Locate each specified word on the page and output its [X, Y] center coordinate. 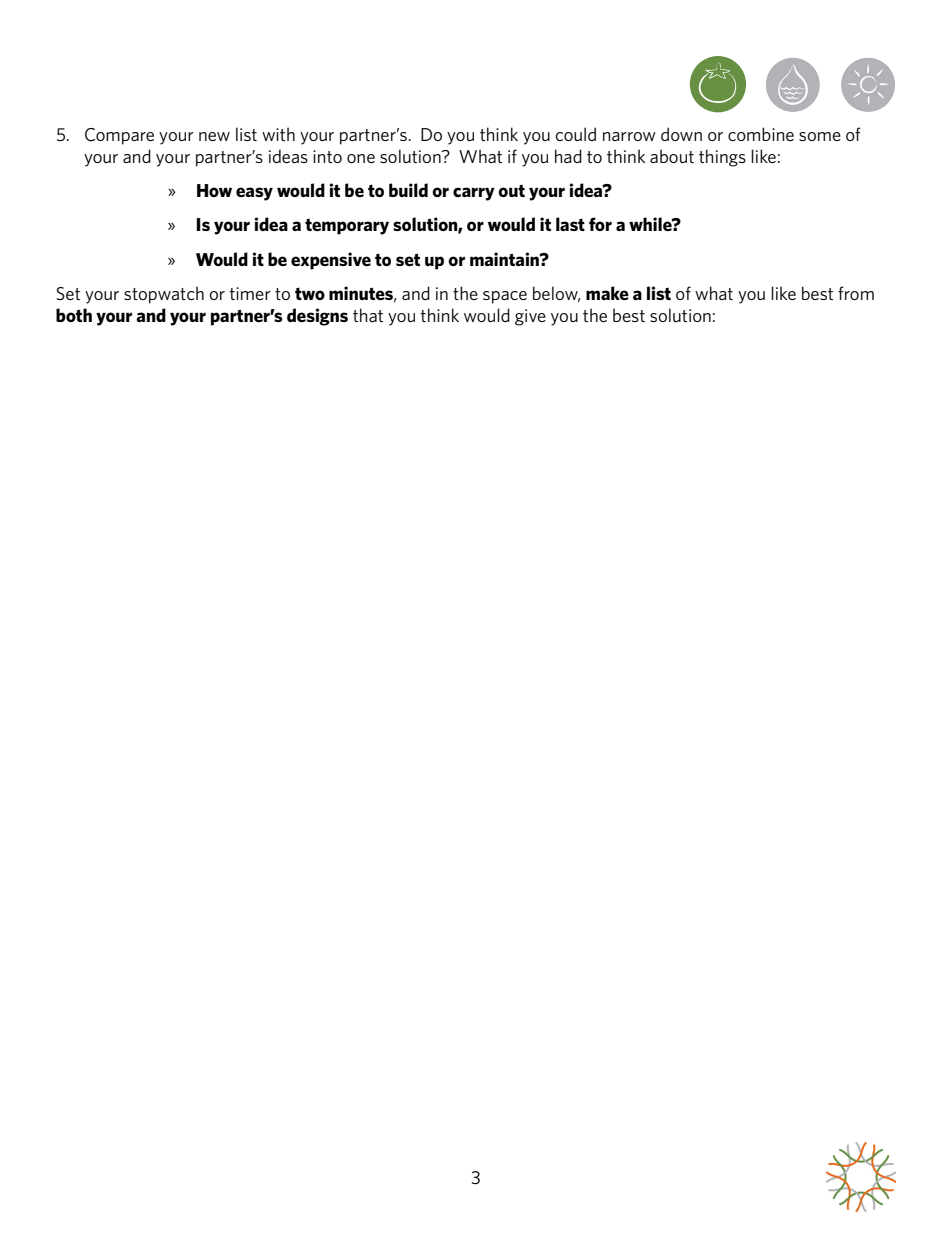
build [408, 190]
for [600, 224]
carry [474, 194]
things [722, 158]
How [214, 190]
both [74, 315]
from [856, 293]
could [576, 134]
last [570, 224]
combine [761, 134]
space [505, 297]
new [214, 136]
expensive [331, 261]
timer [250, 293]
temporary [347, 227]
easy [254, 194]
